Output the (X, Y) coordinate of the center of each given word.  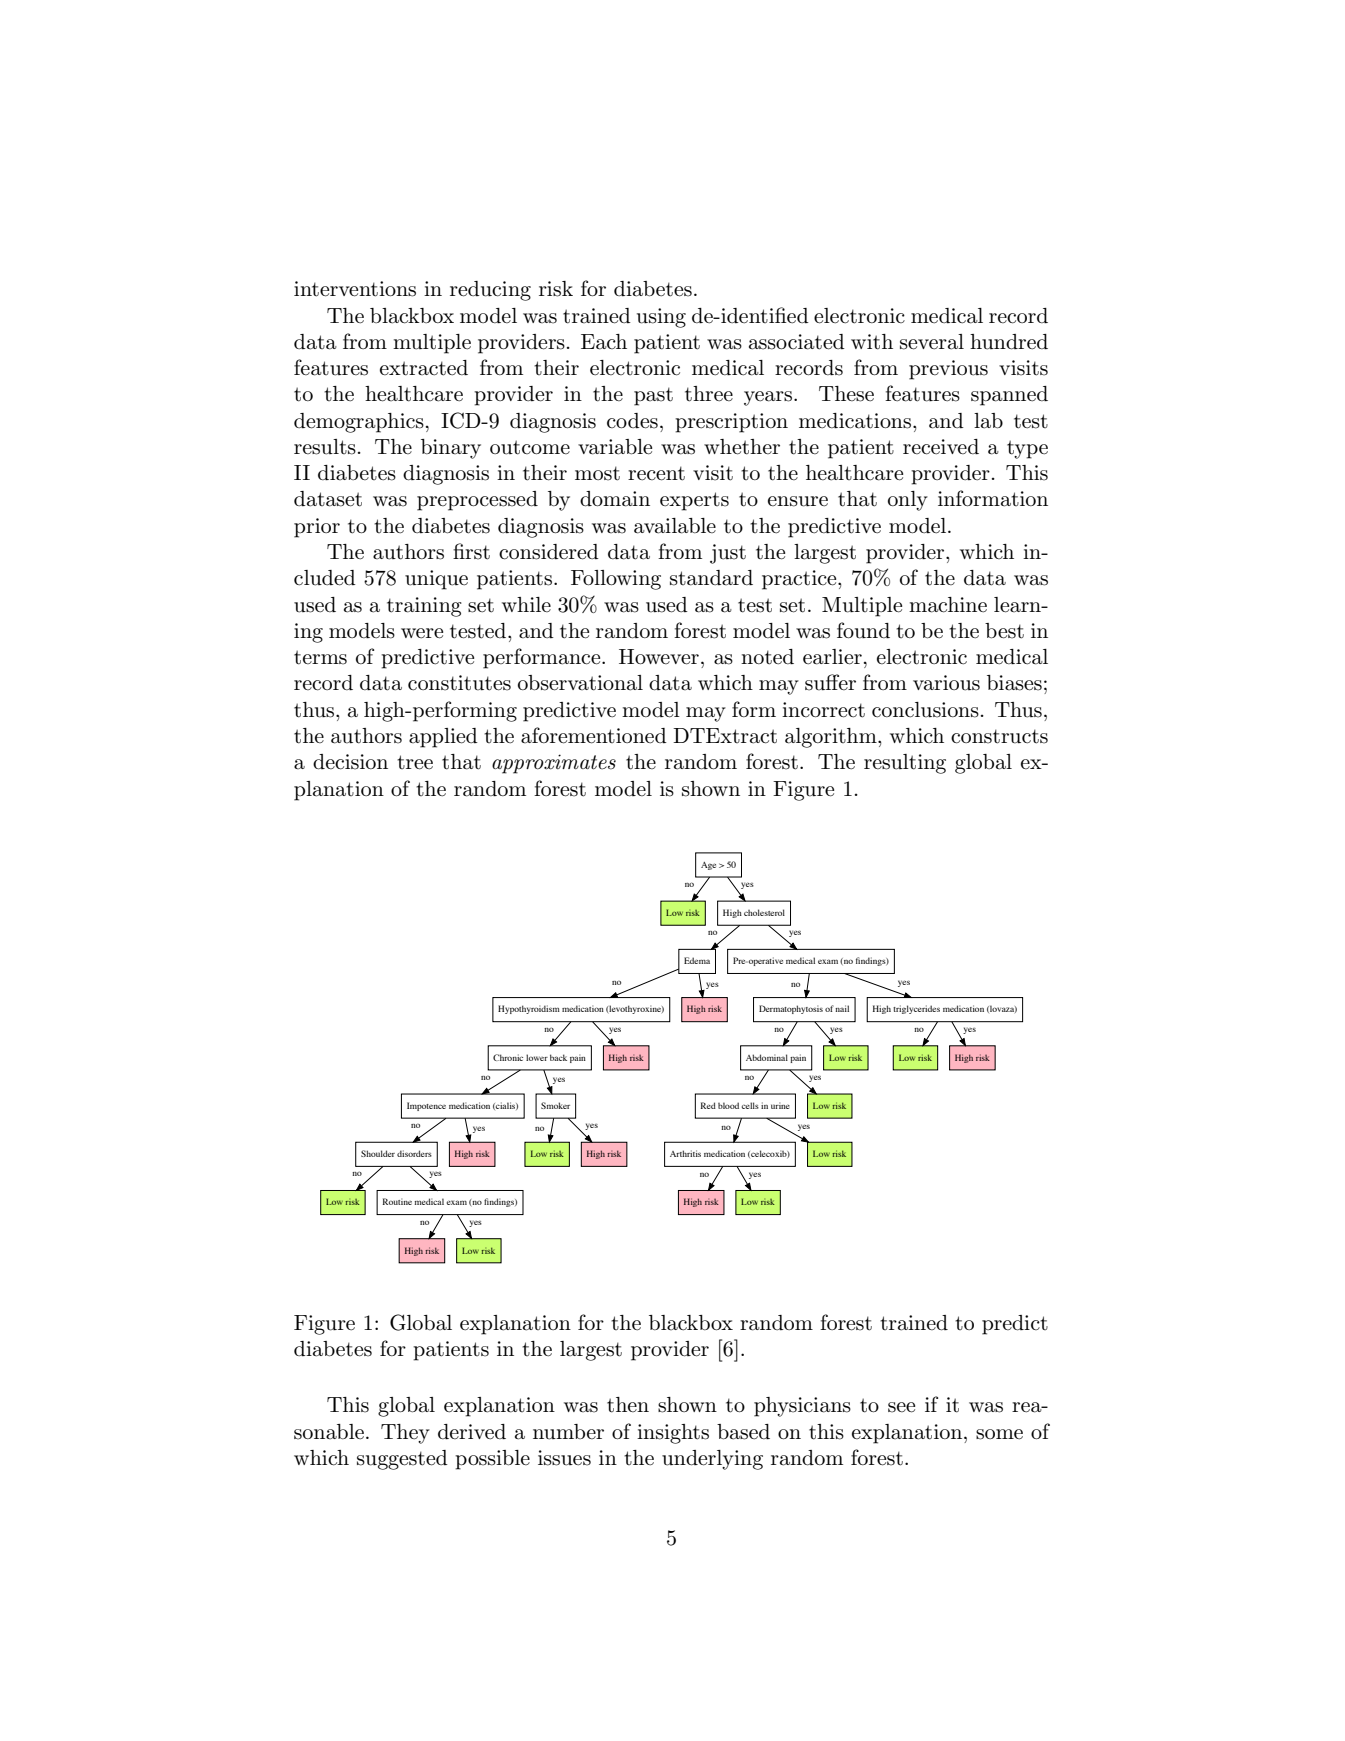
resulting (905, 764)
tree (415, 762)
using (661, 318)
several (932, 342)
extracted (424, 368)
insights (673, 1434)
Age (708, 866)
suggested (402, 1460)
